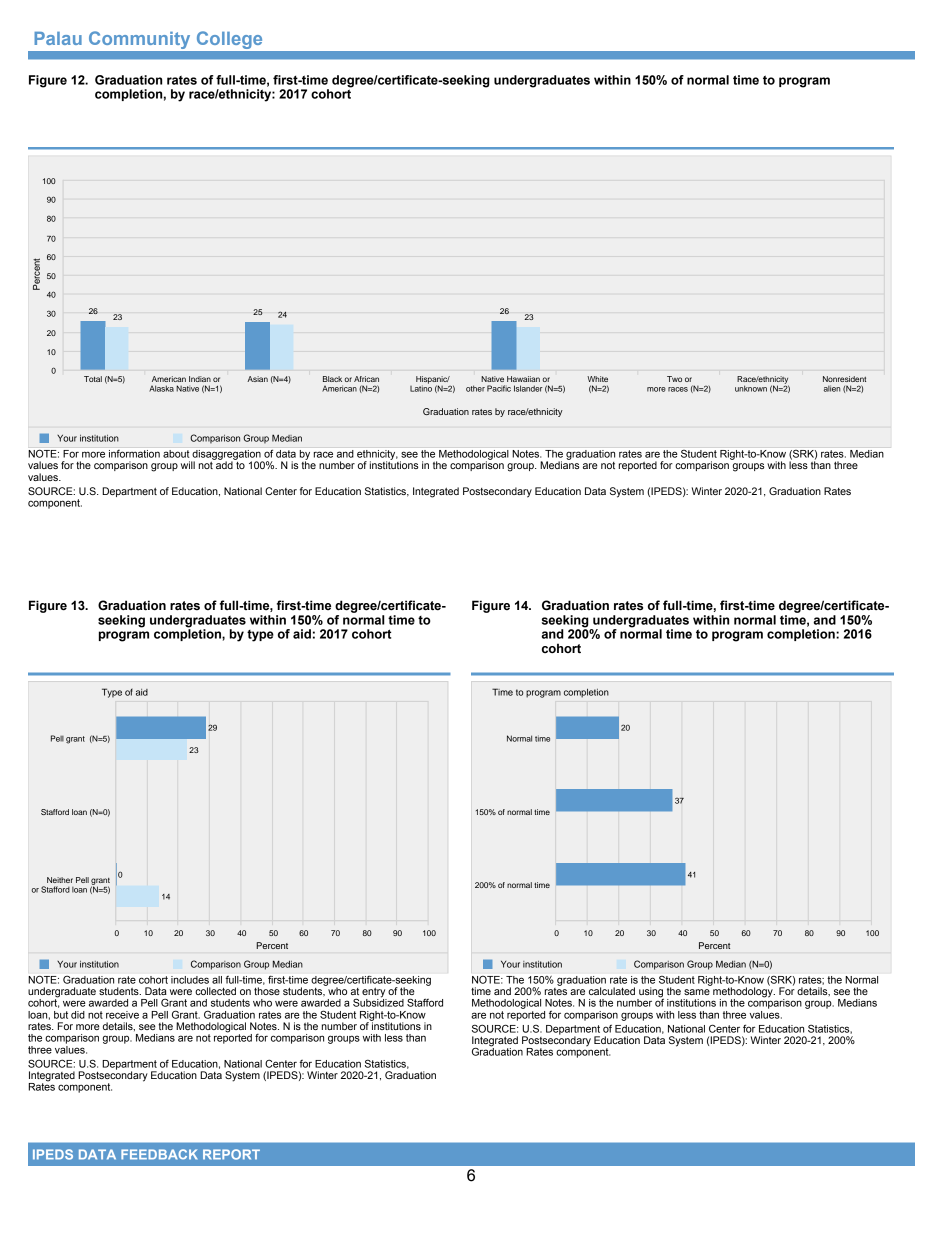  What do you see at coordinates (697, 992) in the screenshot?
I see `same` at bounding box center [697, 992].
